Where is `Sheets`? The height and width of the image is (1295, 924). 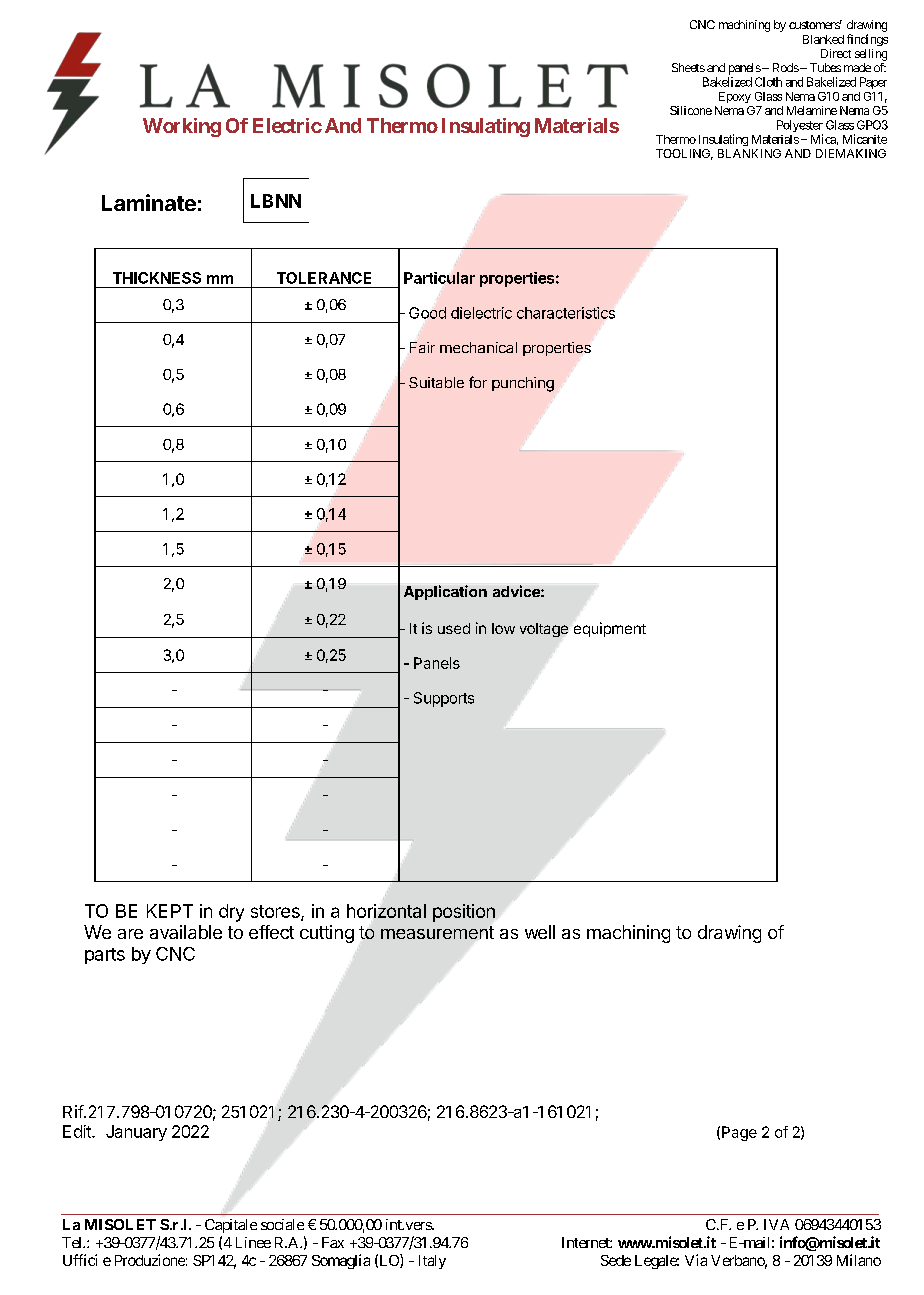 Sheets is located at coordinates (688, 67).
